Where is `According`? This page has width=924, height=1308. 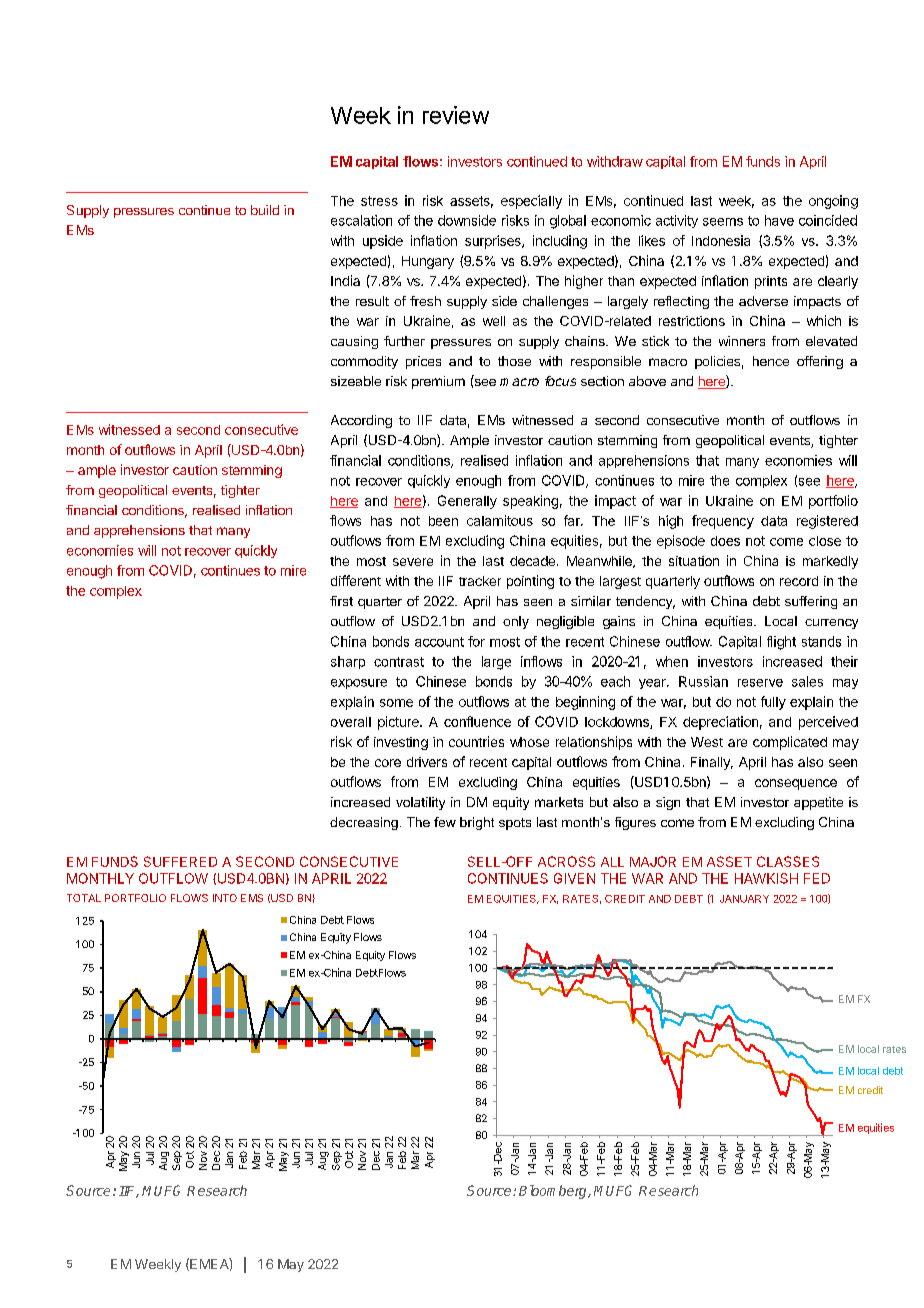 According is located at coordinates (361, 421).
